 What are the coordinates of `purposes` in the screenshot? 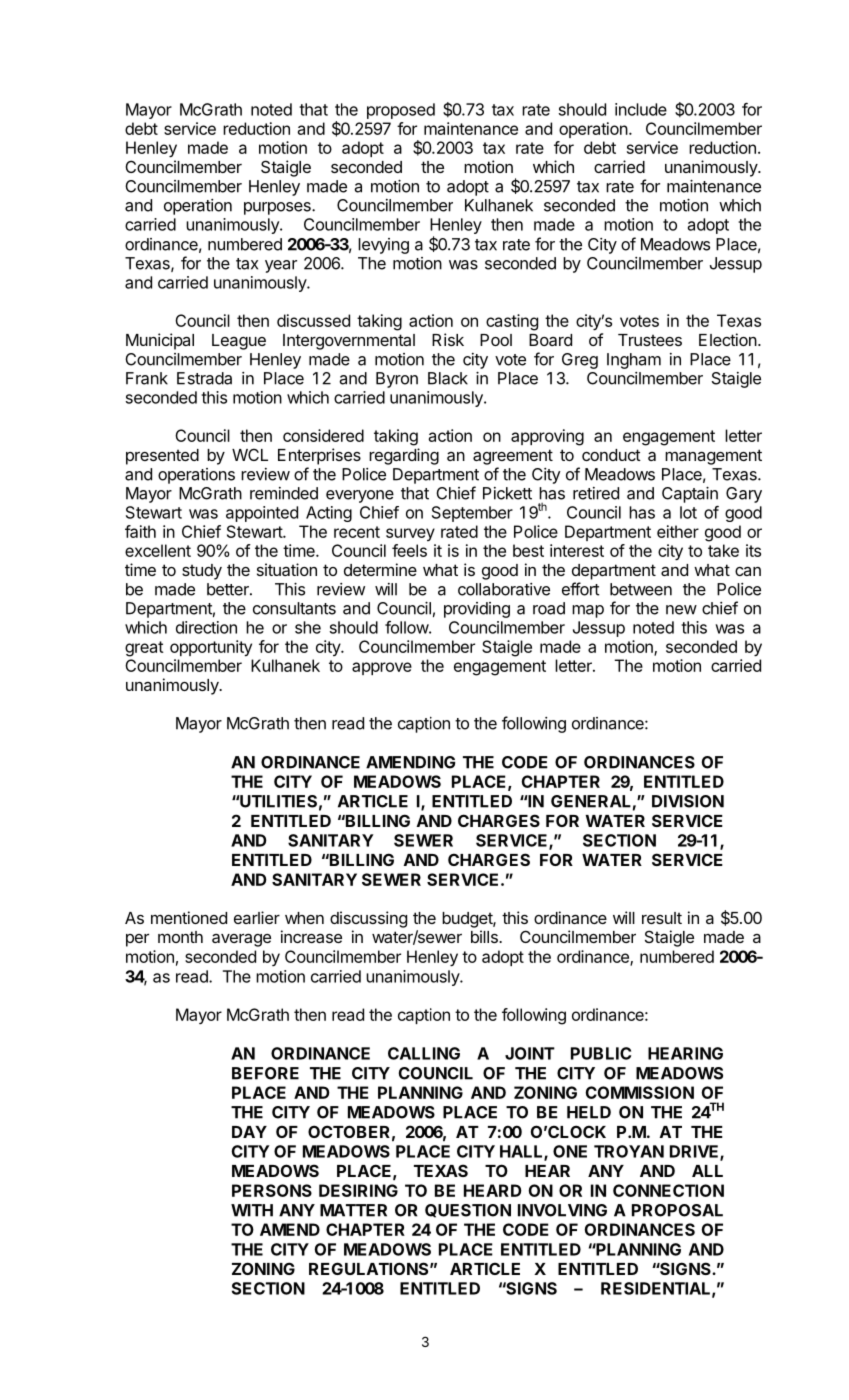 It's located at (278, 208).
